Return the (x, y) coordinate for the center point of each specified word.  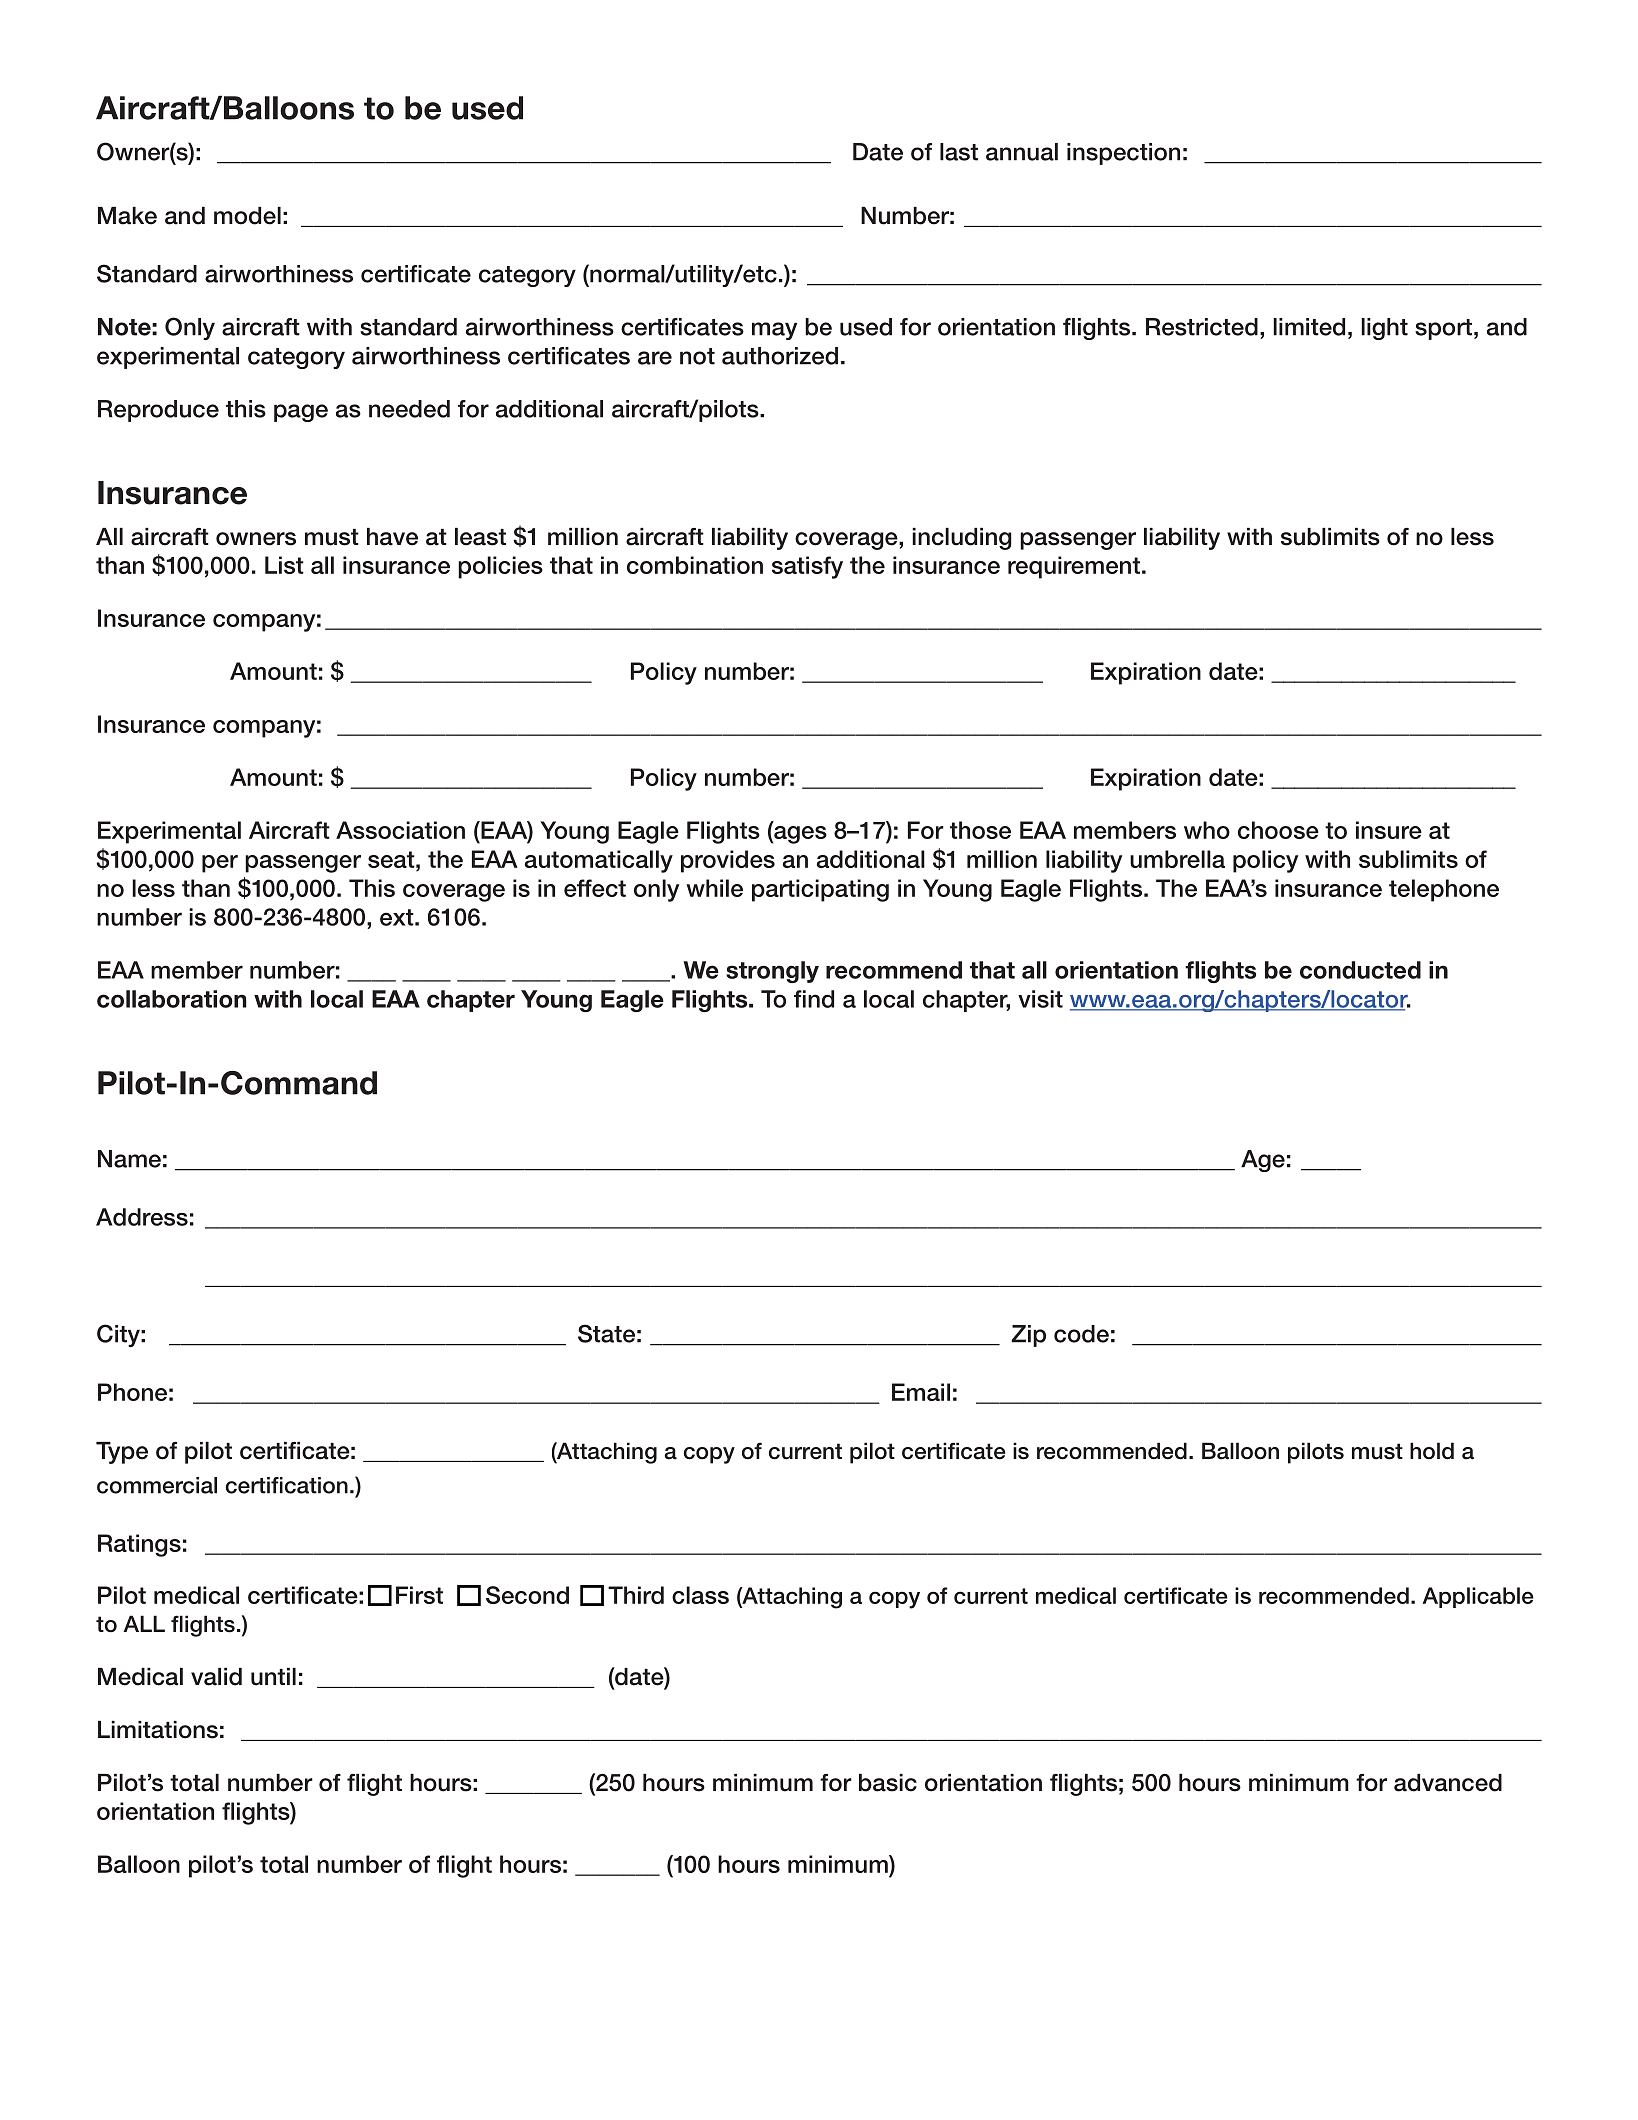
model (247, 216)
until (273, 1677)
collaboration (172, 999)
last (959, 152)
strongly (772, 972)
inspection (1123, 154)
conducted (1360, 970)
